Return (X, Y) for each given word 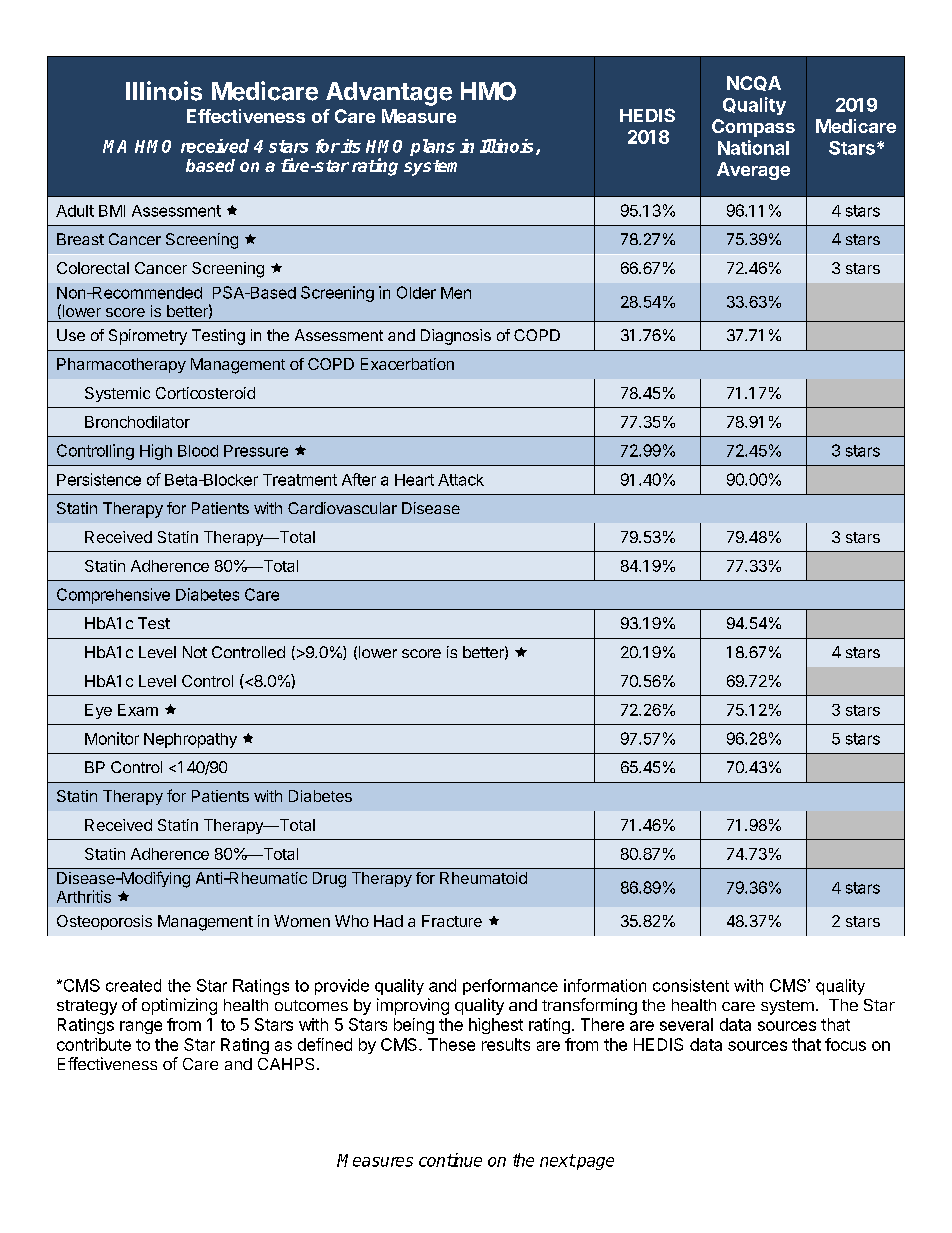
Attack (461, 480)
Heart (414, 480)
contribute (94, 1044)
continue (450, 1160)
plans (432, 147)
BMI (112, 211)
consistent (691, 985)
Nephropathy (190, 740)
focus (845, 1044)
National (753, 147)
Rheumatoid (483, 878)
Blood (198, 451)
